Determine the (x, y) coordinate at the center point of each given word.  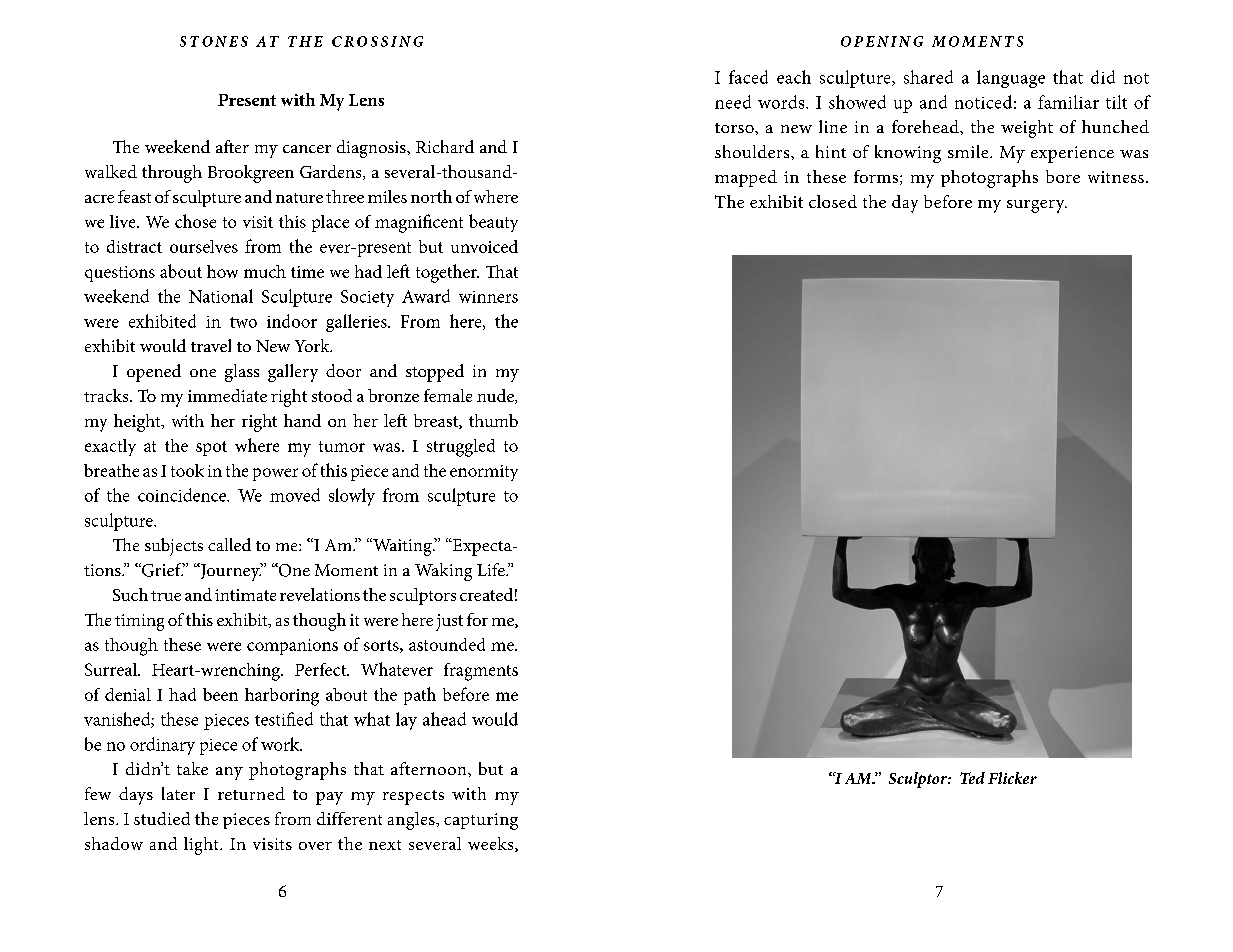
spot (211, 448)
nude (496, 396)
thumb (493, 420)
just (449, 622)
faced (748, 77)
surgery (1037, 206)
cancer (307, 149)
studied (162, 818)
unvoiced (484, 246)
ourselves (204, 246)
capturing (481, 821)
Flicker (1012, 778)
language (1011, 79)
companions (292, 647)
